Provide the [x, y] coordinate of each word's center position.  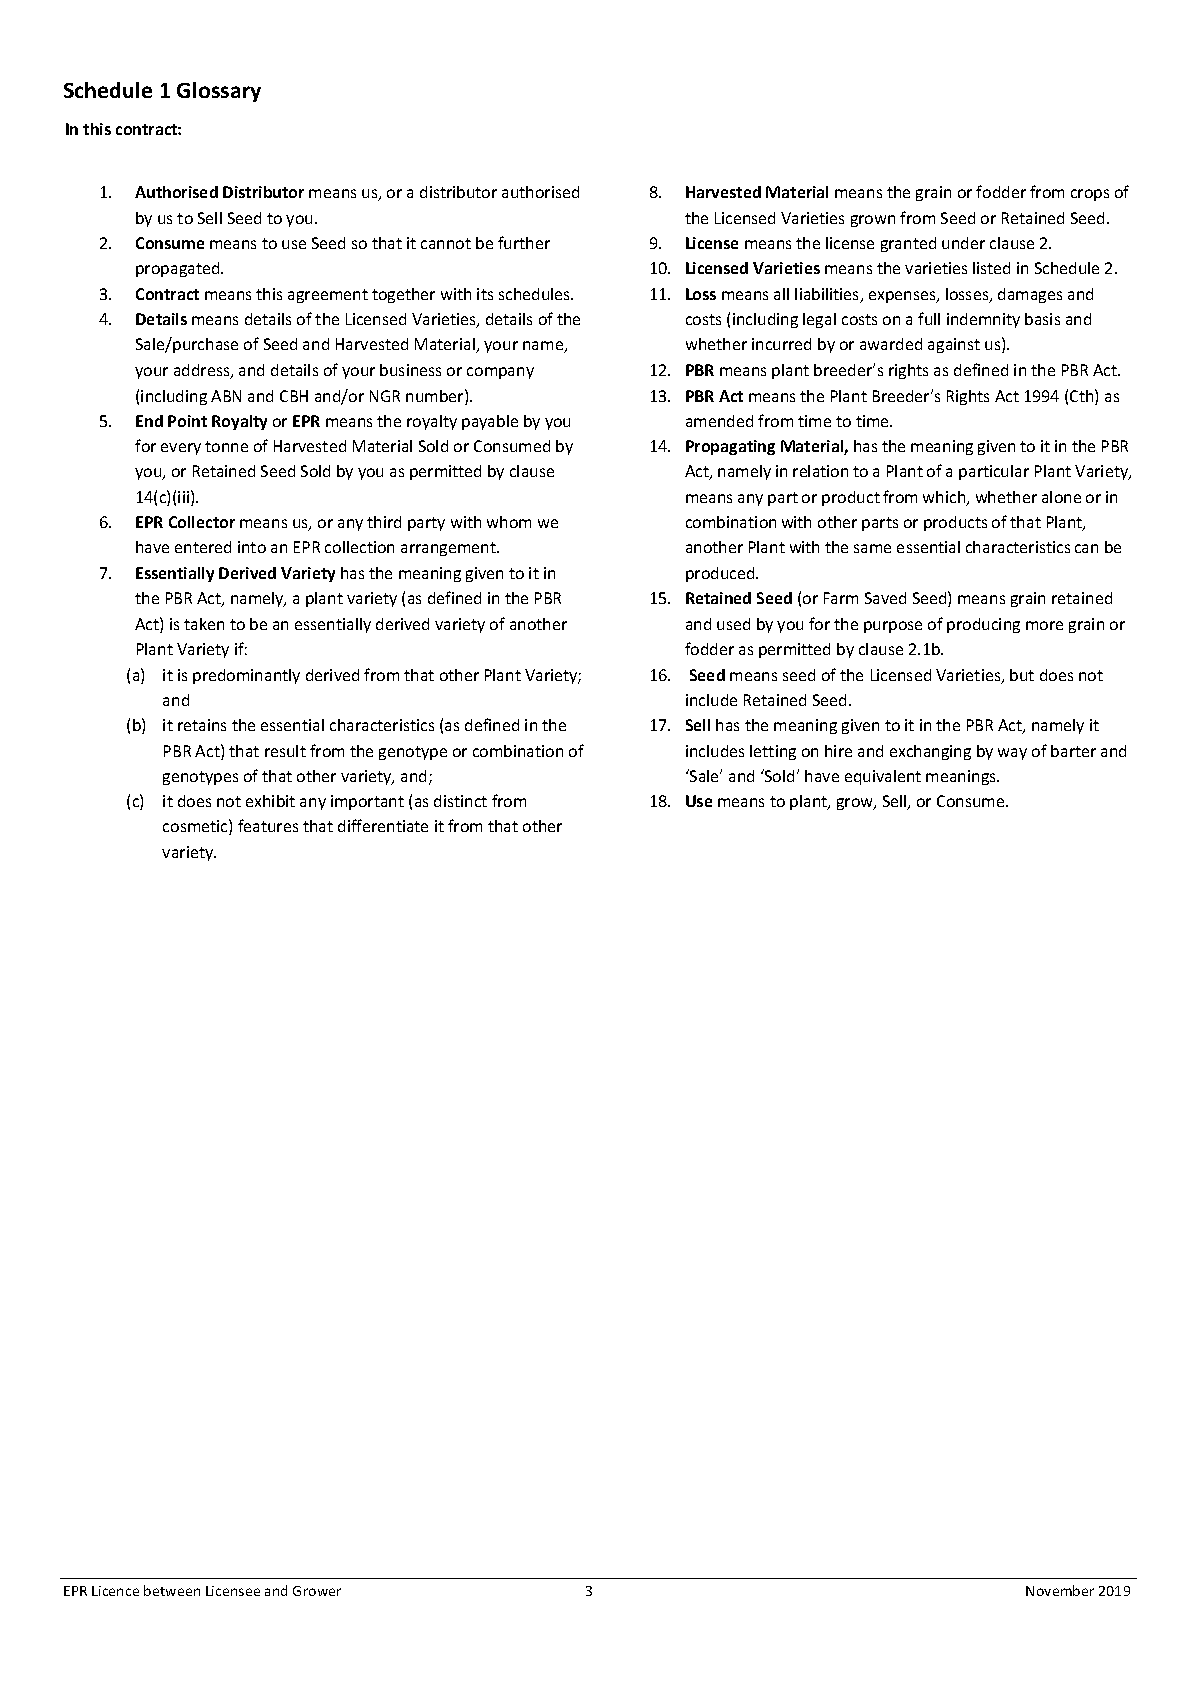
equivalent [883, 777]
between [172, 1590]
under [963, 243]
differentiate [383, 825]
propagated [179, 269]
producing [983, 625]
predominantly [246, 676]
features [268, 825]
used [733, 624]
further [524, 242]
